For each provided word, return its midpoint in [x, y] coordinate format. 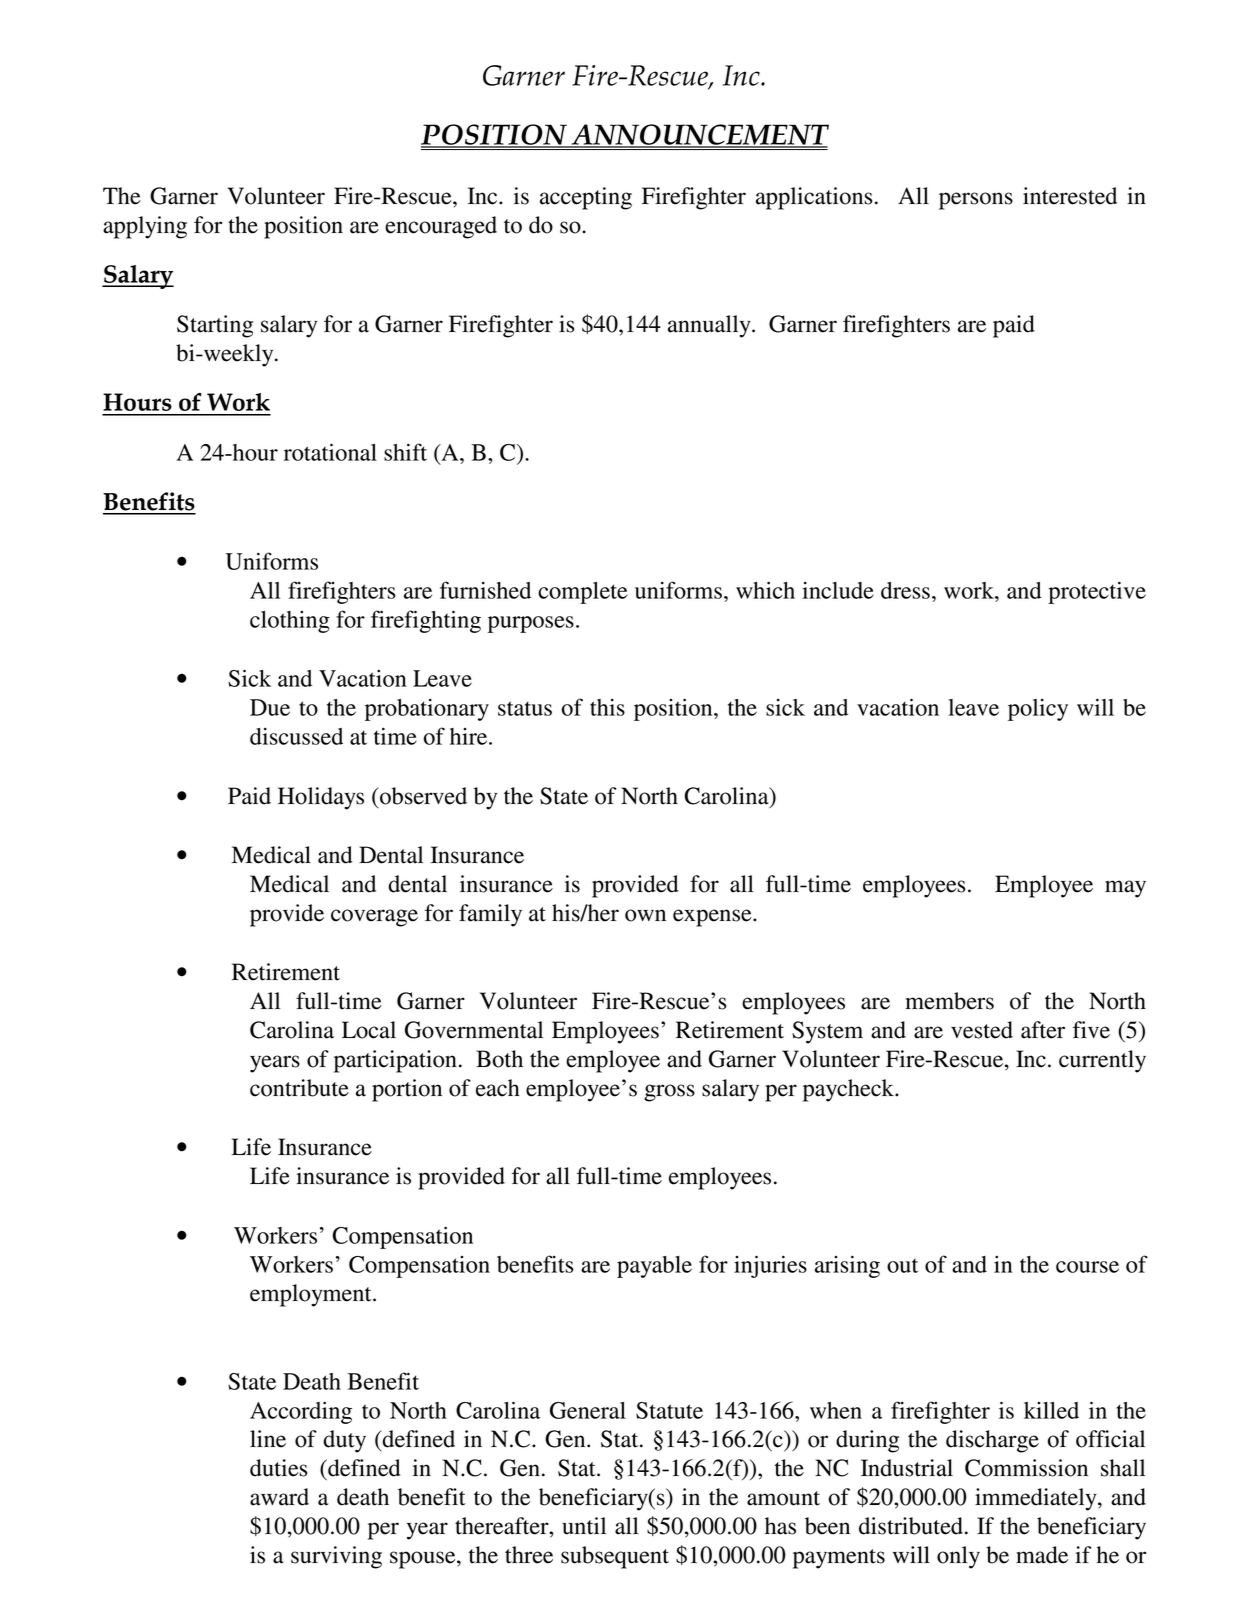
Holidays [321, 798]
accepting [586, 198]
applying [145, 227]
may [1125, 889]
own [645, 915]
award [279, 1497]
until [584, 1526]
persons [976, 201]
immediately [1037, 1499]
